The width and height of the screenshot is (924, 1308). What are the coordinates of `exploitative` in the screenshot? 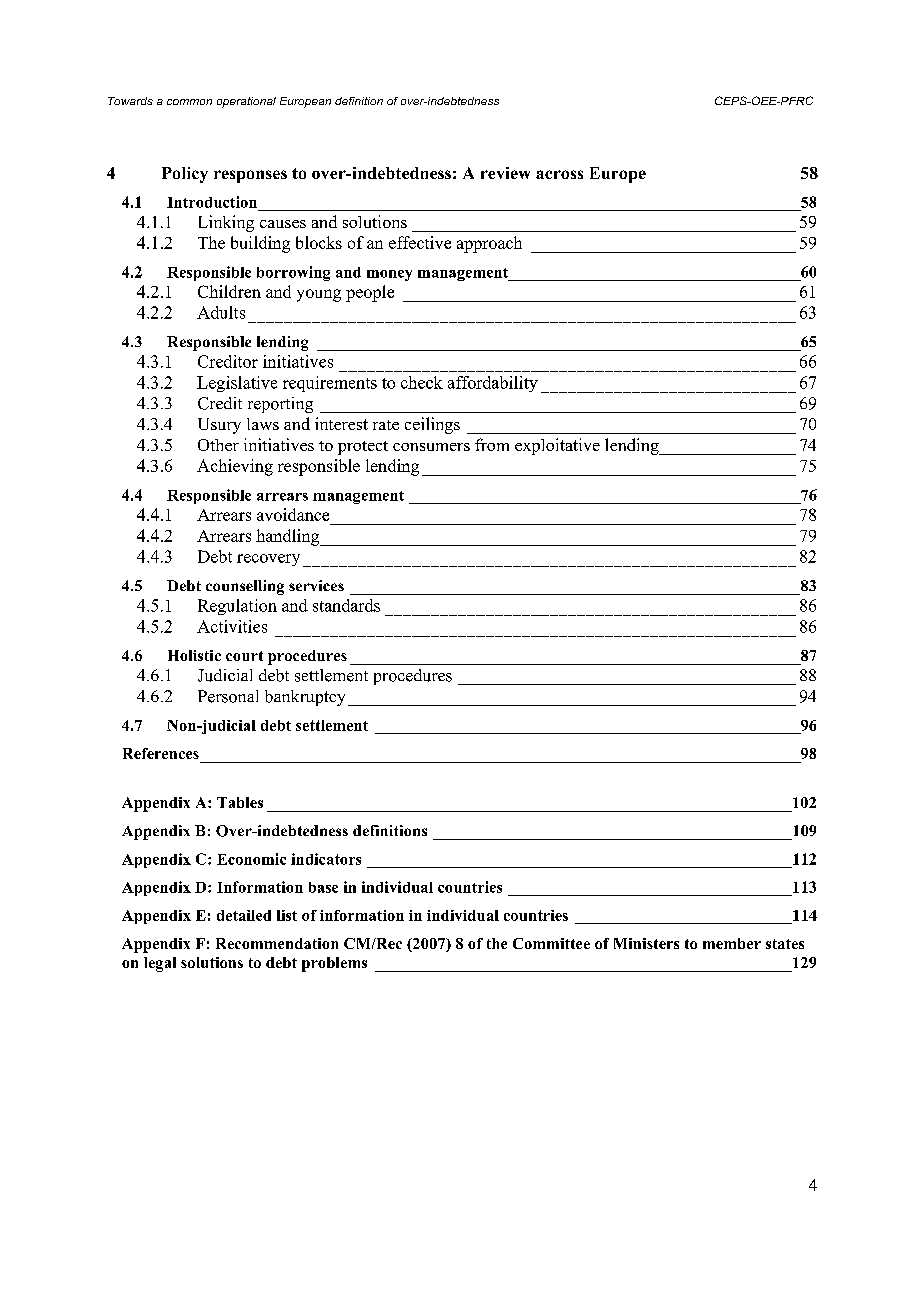 It's located at (557, 446).
